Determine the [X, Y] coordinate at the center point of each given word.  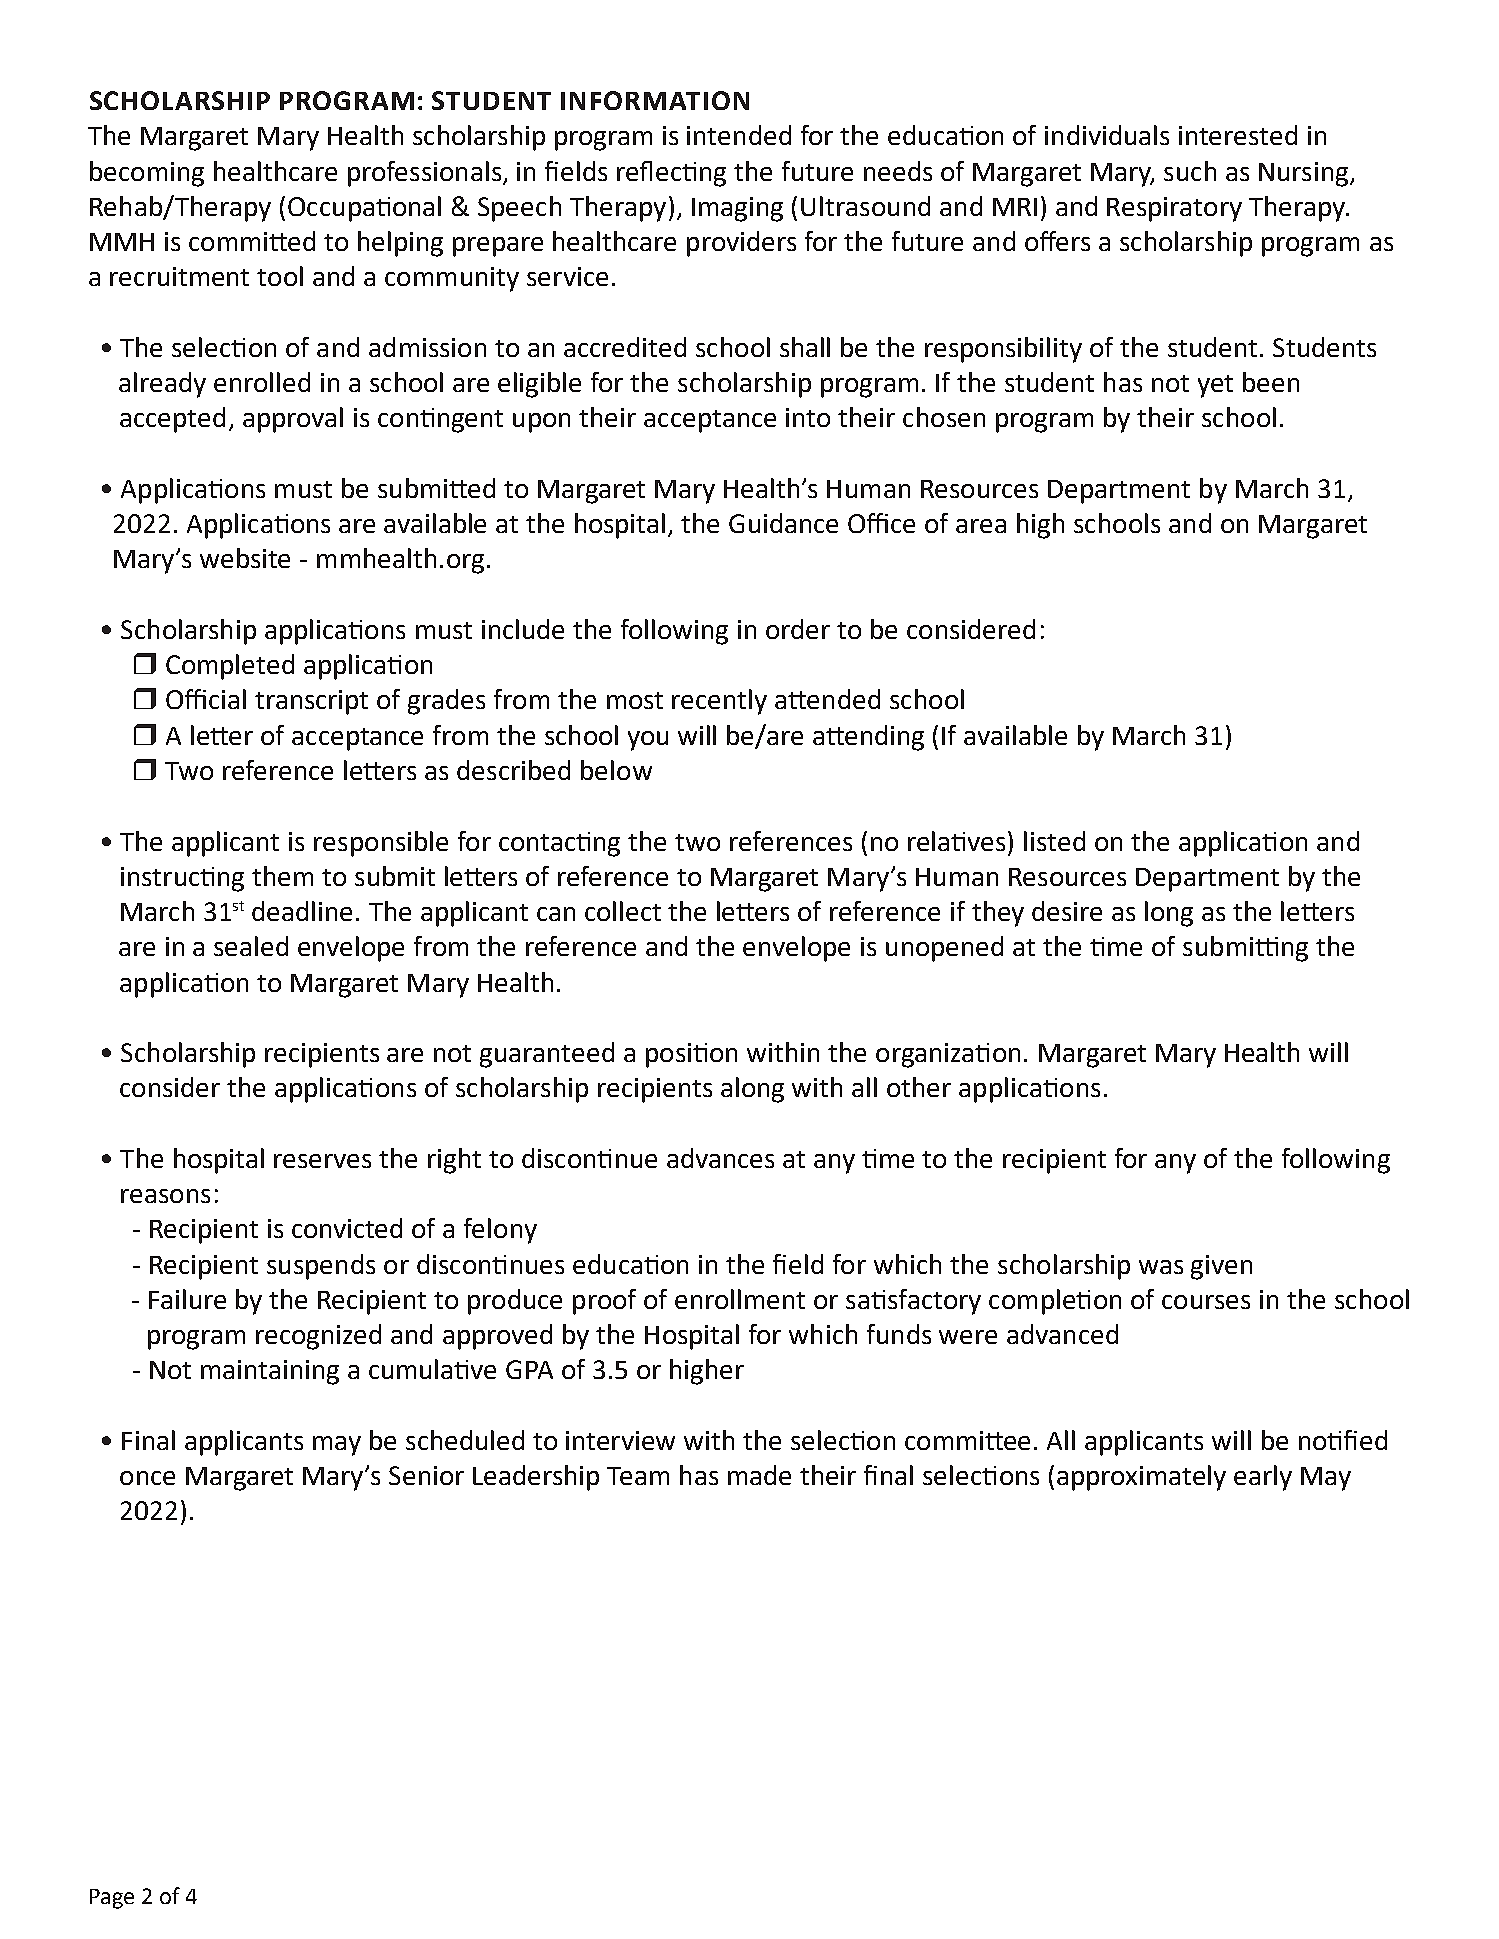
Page [112, 1899]
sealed [251, 946]
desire [1067, 911]
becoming [147, 174]
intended [739, 135]
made [759, 1475]
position [691, 1055]
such [1190, 171]
